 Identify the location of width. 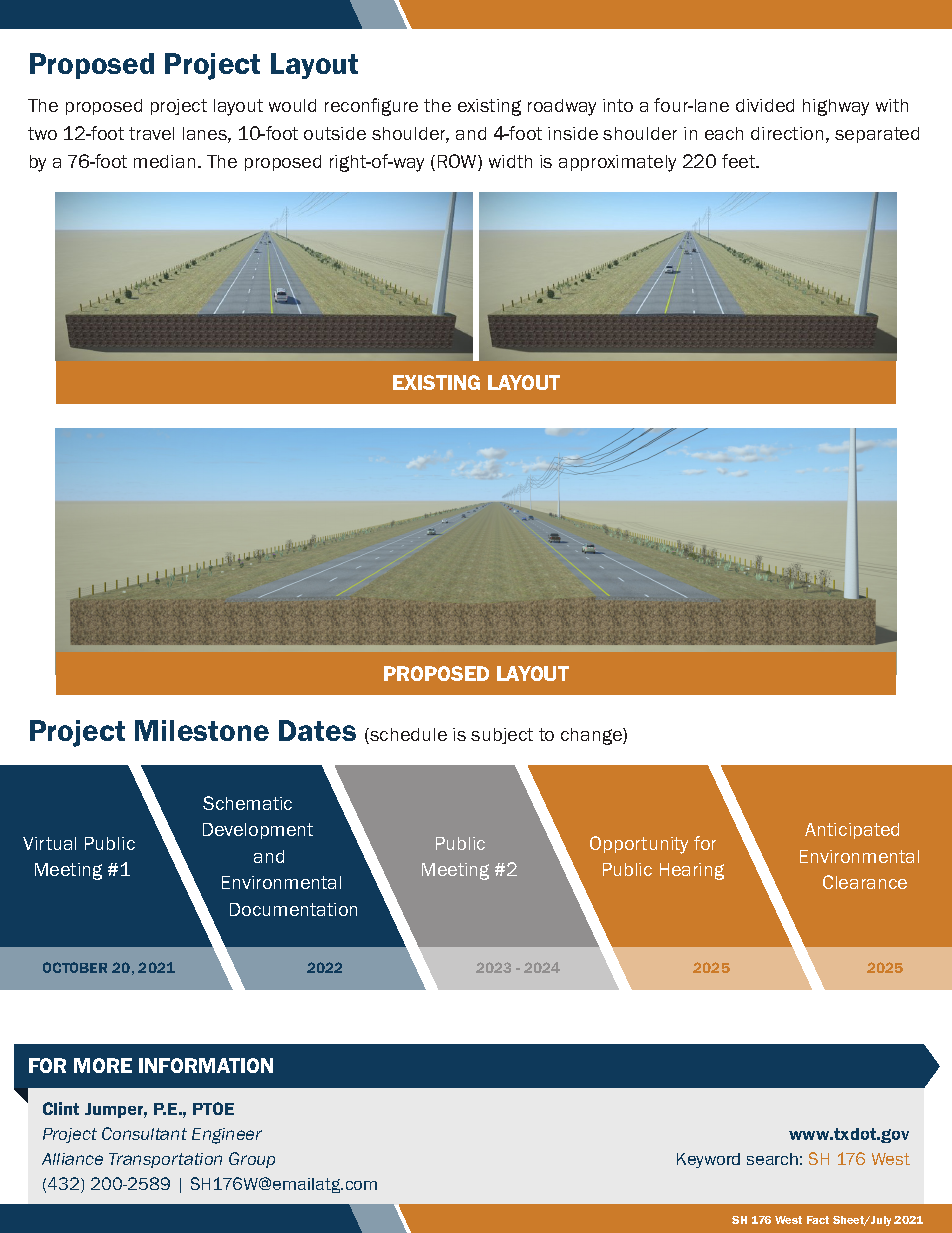
(510, 161).
